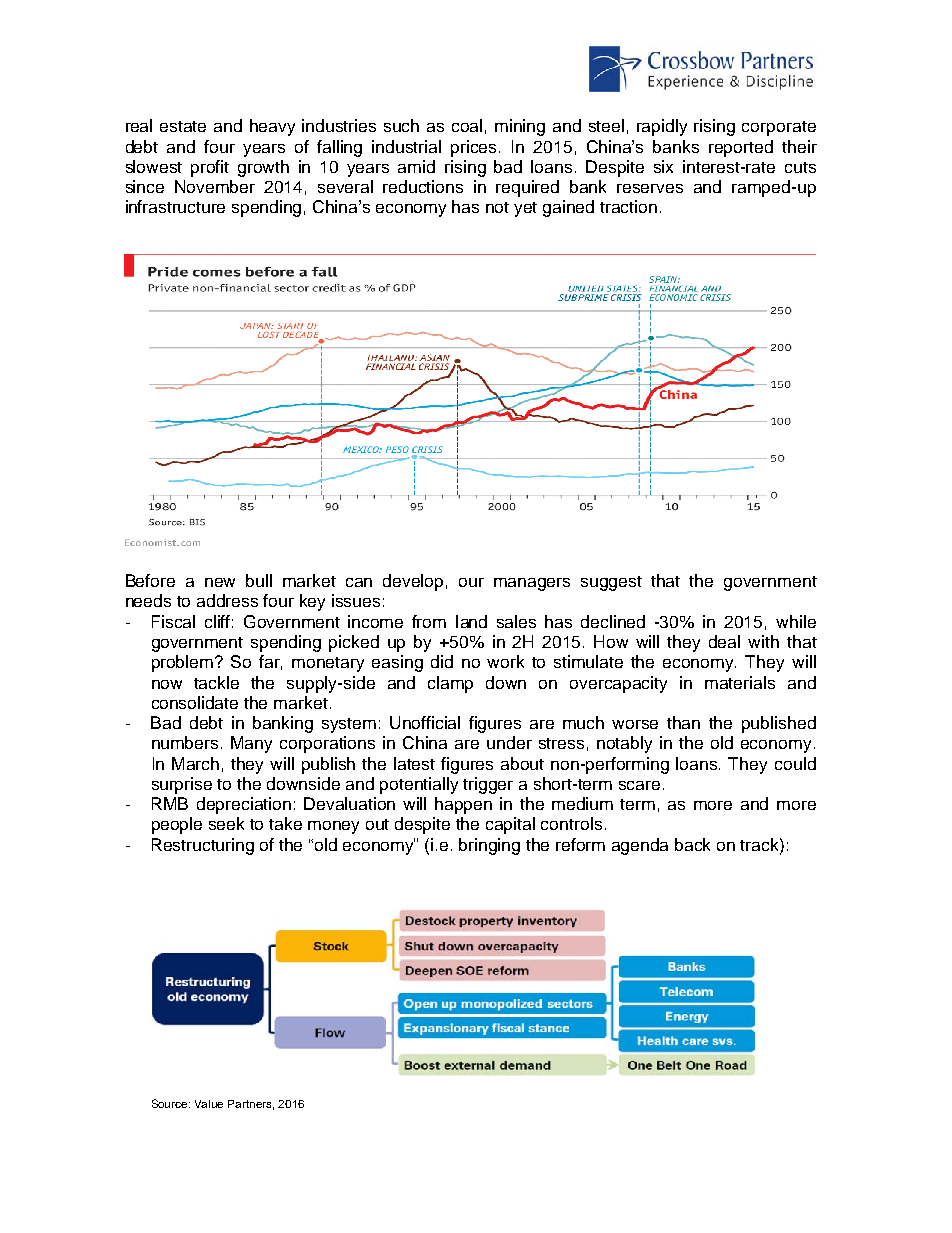 The image size is (952, 1233). Describe the element at coordinates (209, 1104) in the screenshot. I see `Value` at that location.
